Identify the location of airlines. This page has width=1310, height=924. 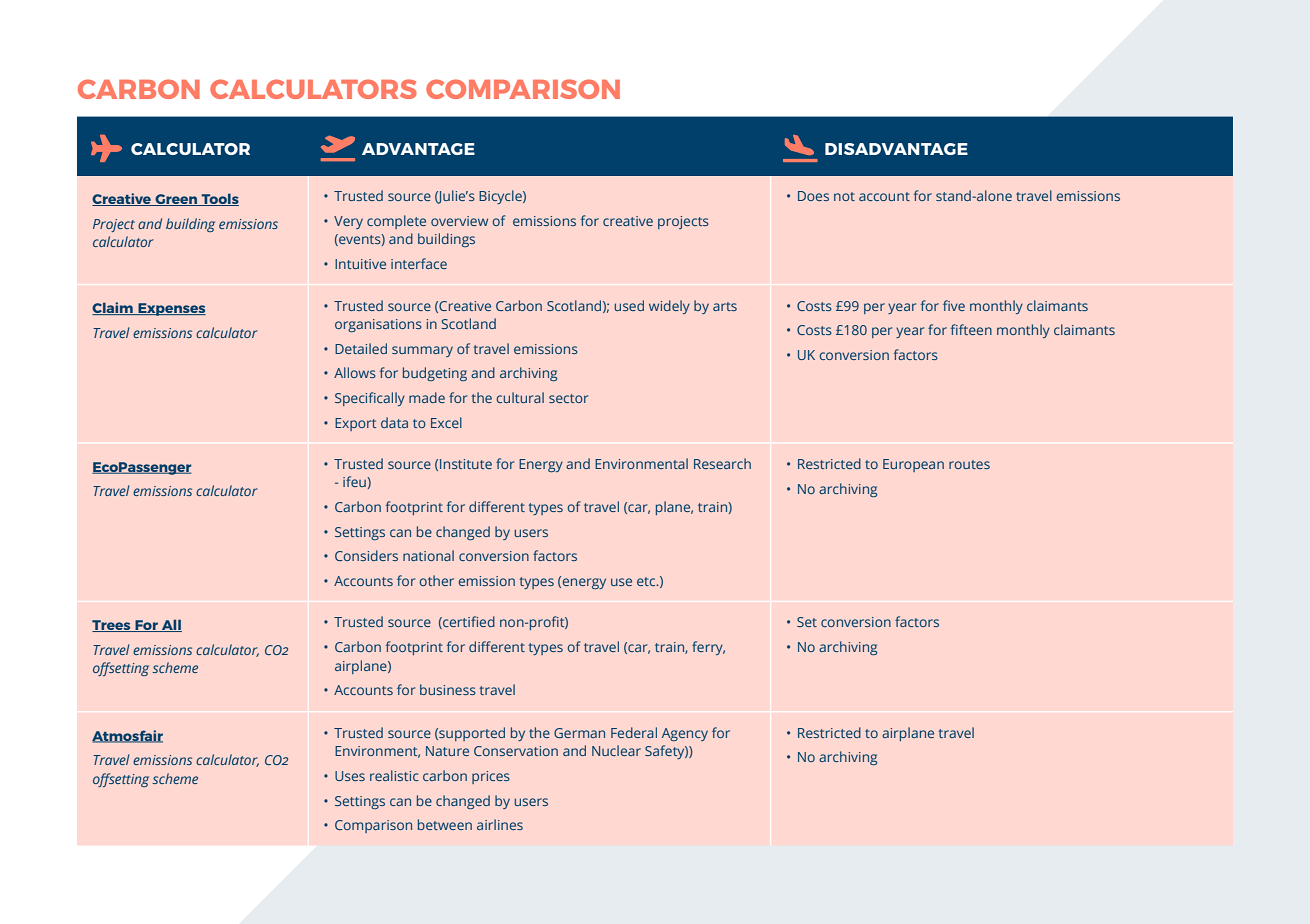
(500, 824).
